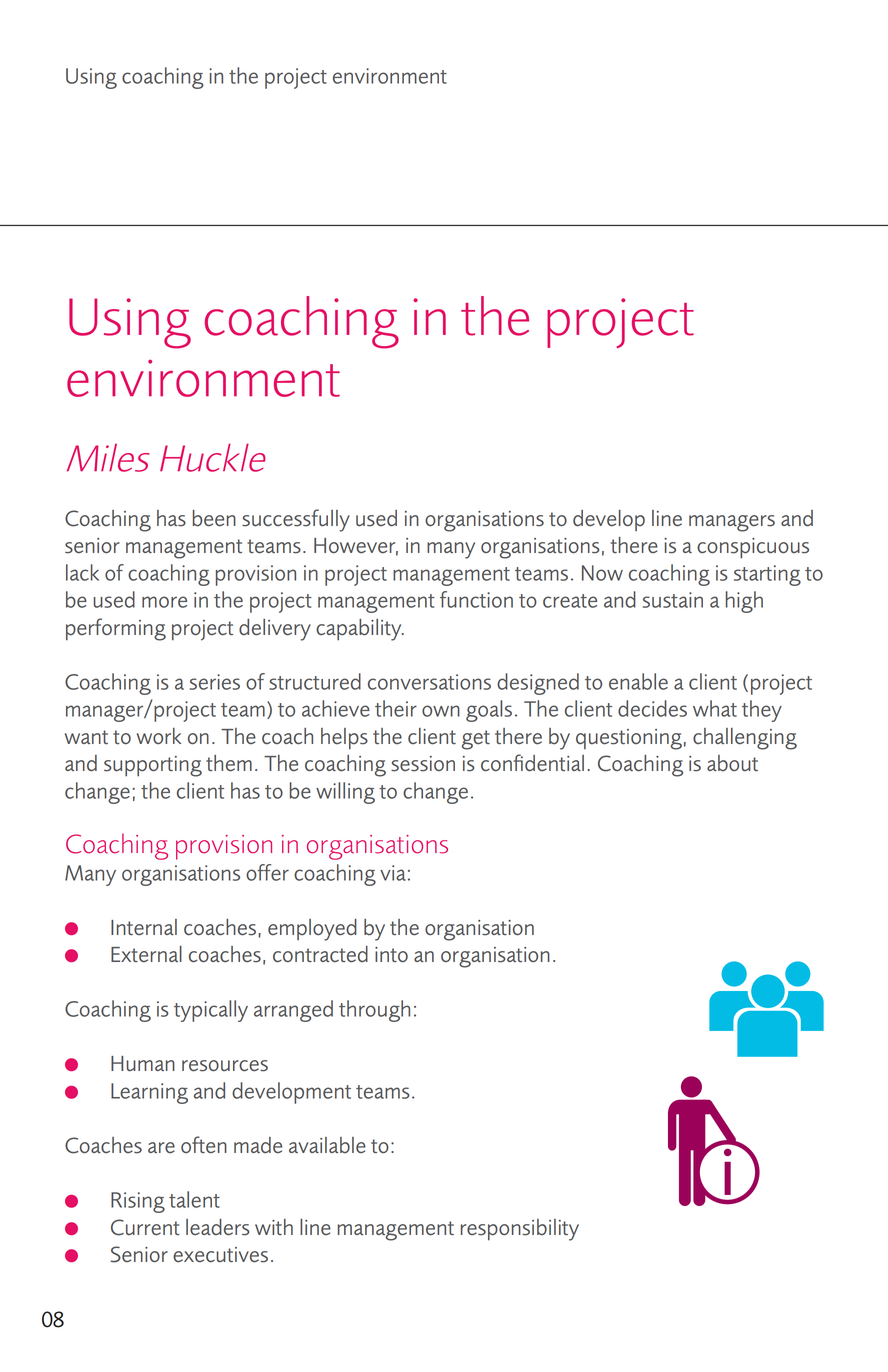 Image resolution: width=888 pixels, height=1372 pixels. Describe the element at coordinates (374, 1011) in the screenshot. I see `through` at that location.
